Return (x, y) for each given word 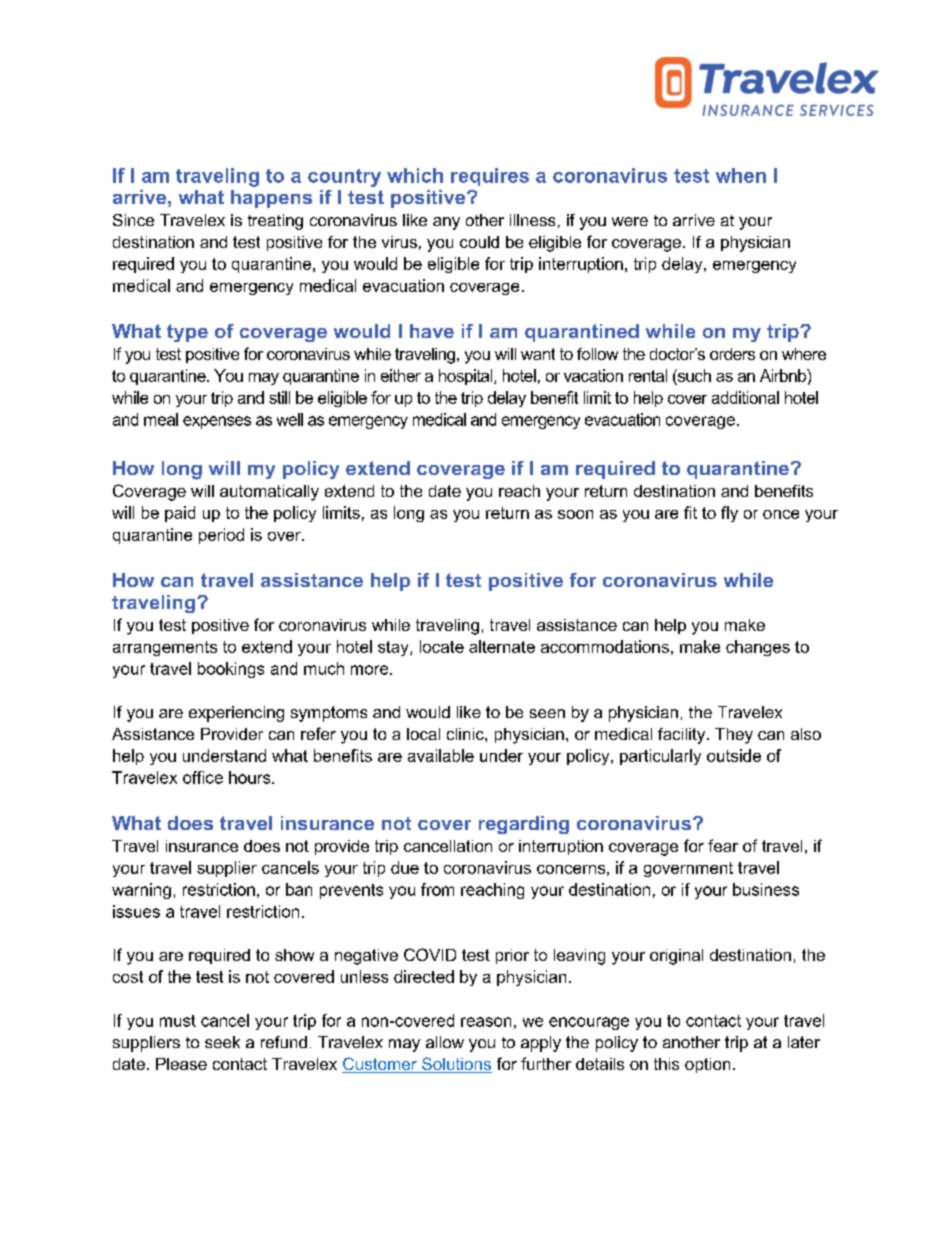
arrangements (165, 648)
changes (758, 648)
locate (442, 646)
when (741, 175)
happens (271, 199)
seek (222, 1042)
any (446, 223)
